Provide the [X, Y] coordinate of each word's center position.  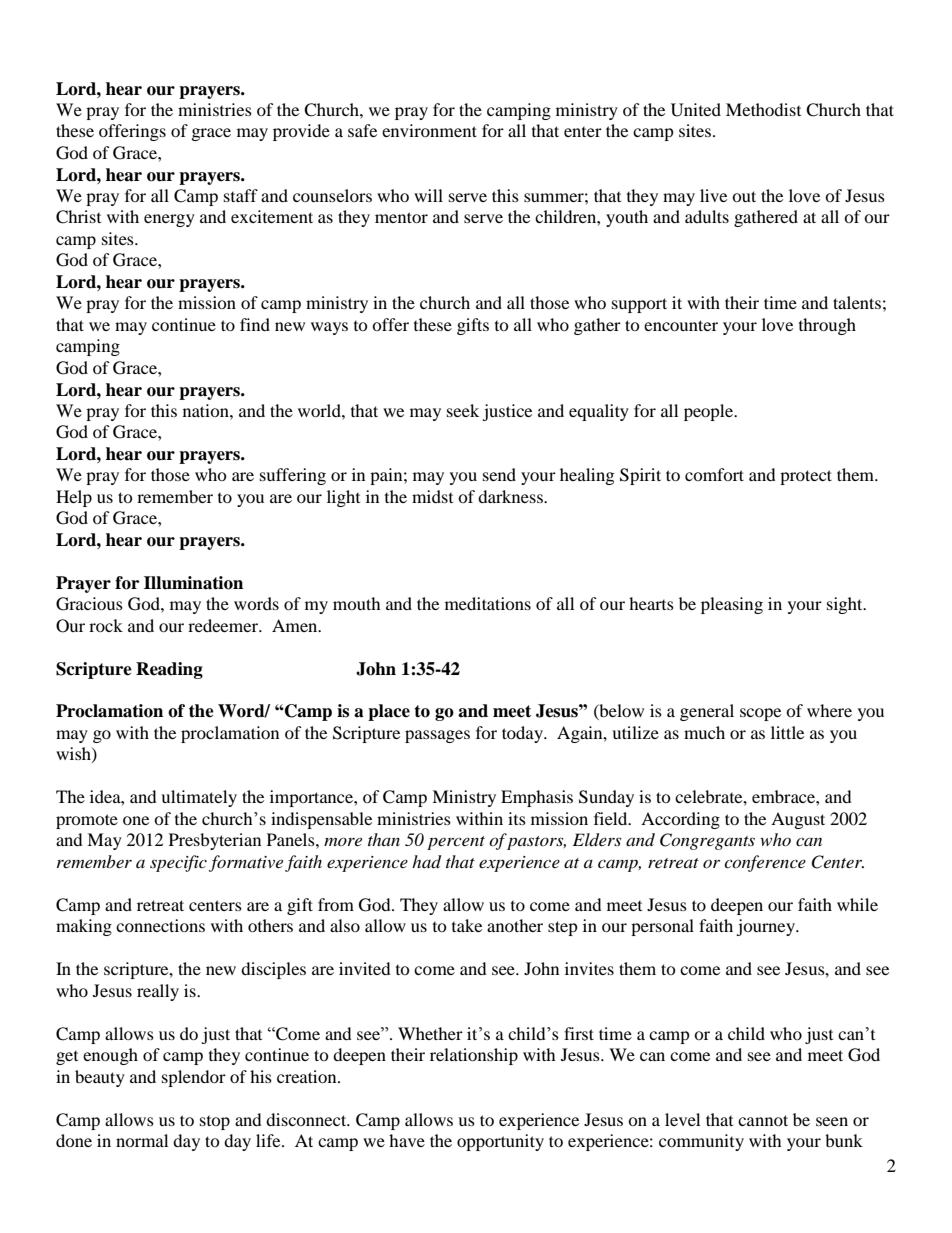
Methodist [763, 109]
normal [142, 1140]
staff [241, 195]
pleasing [732, 605]
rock [106, 625]
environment [429, 130]
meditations [488, 603]
